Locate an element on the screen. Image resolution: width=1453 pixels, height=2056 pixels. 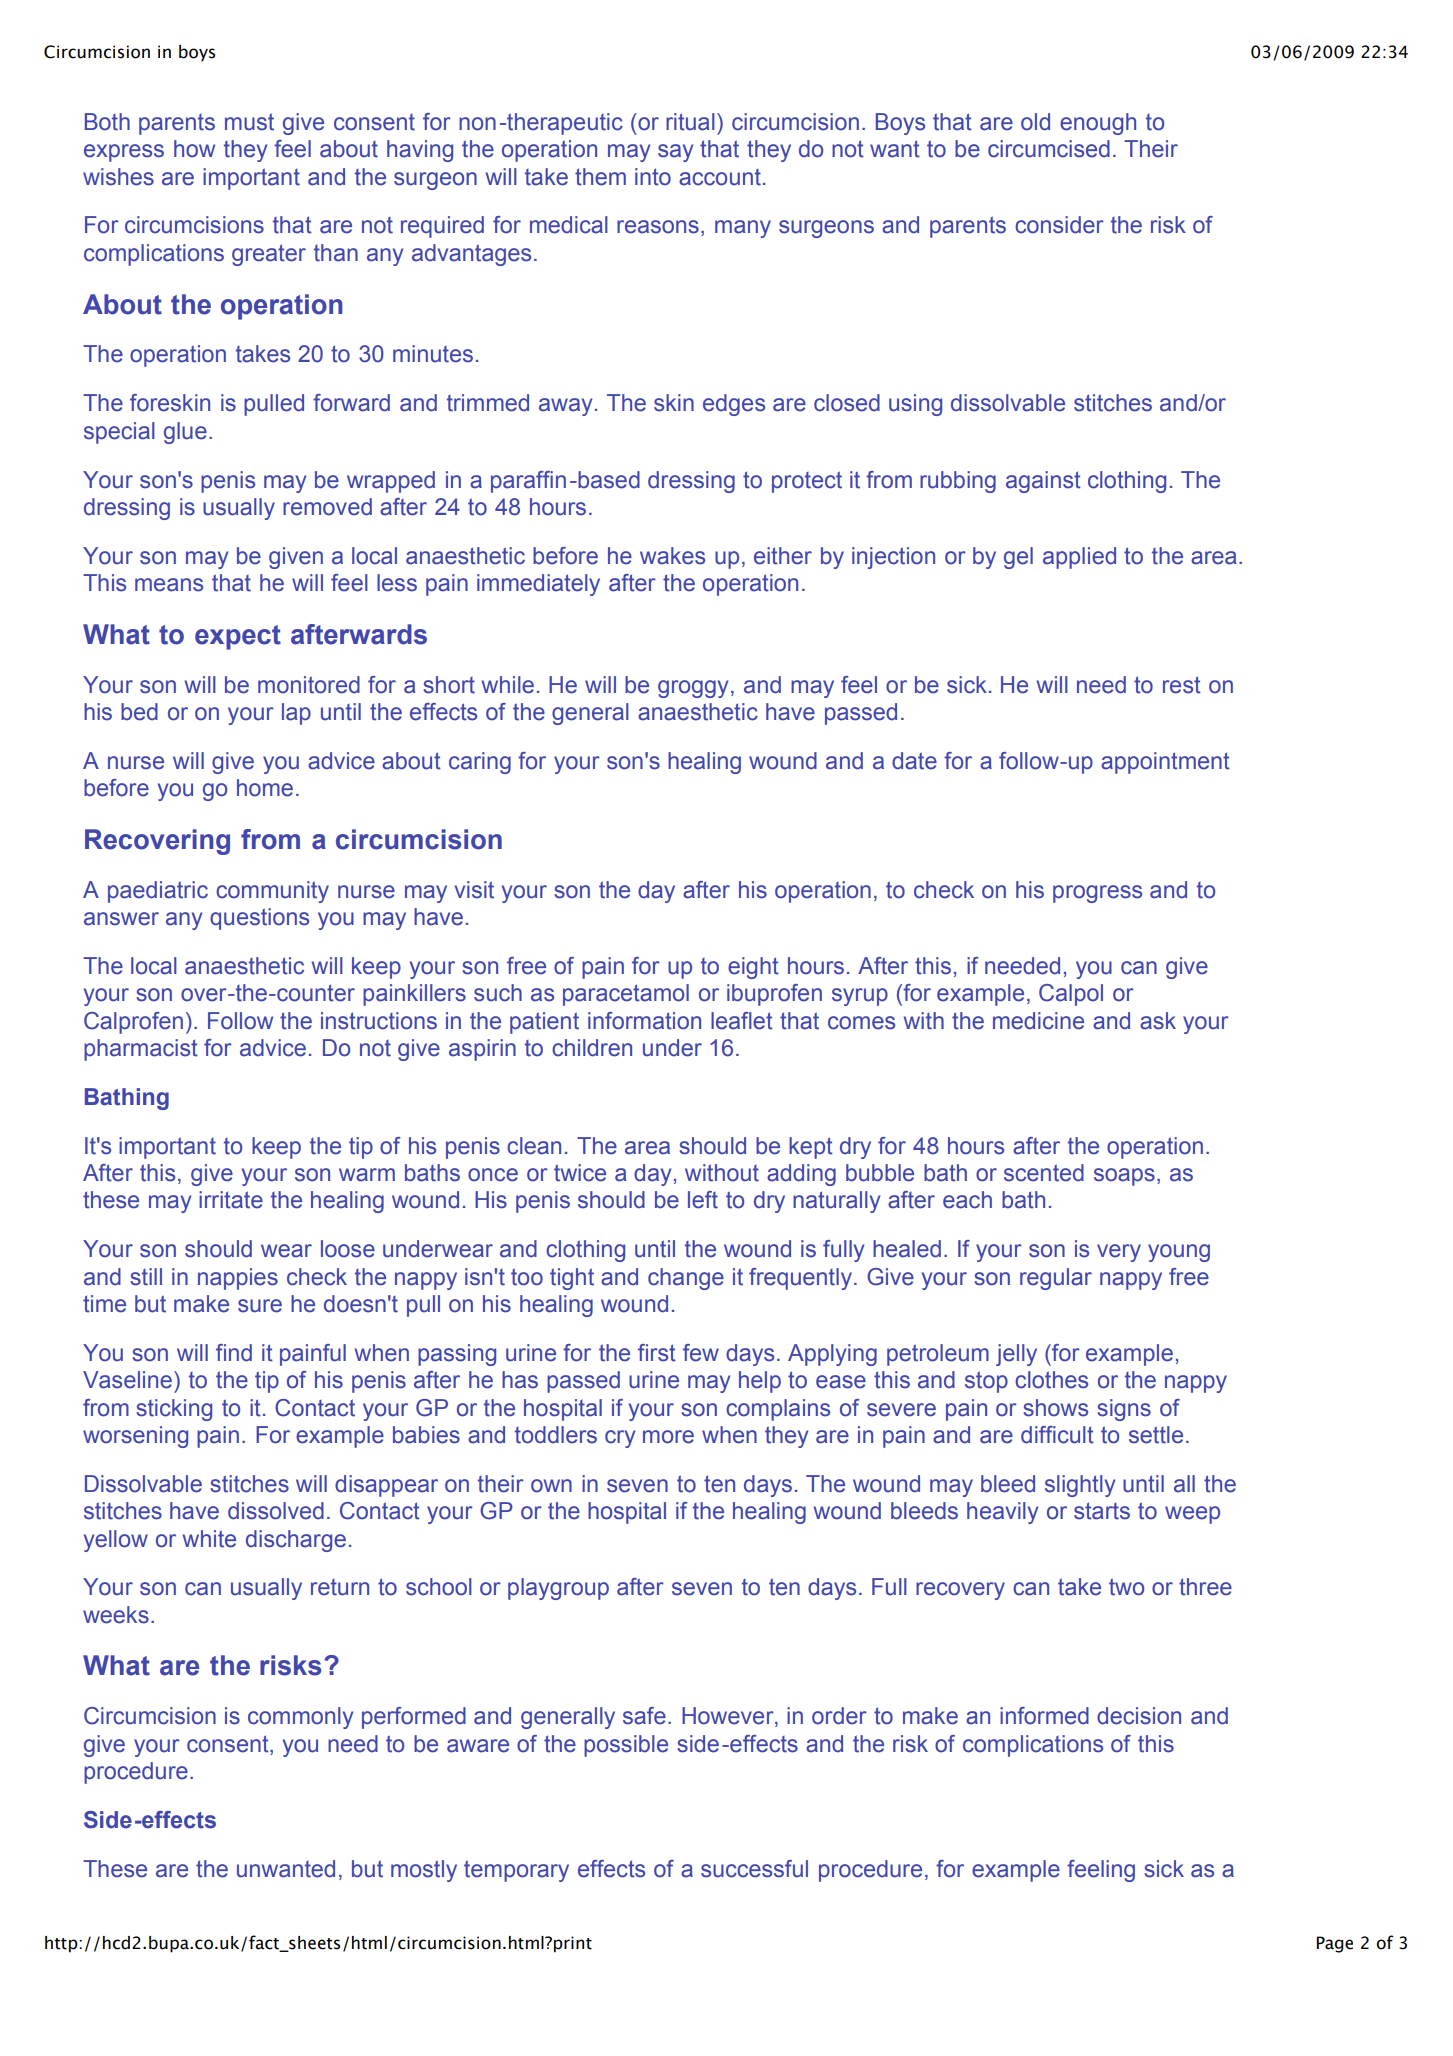
mostly is located at coordinates (424, 1871).
